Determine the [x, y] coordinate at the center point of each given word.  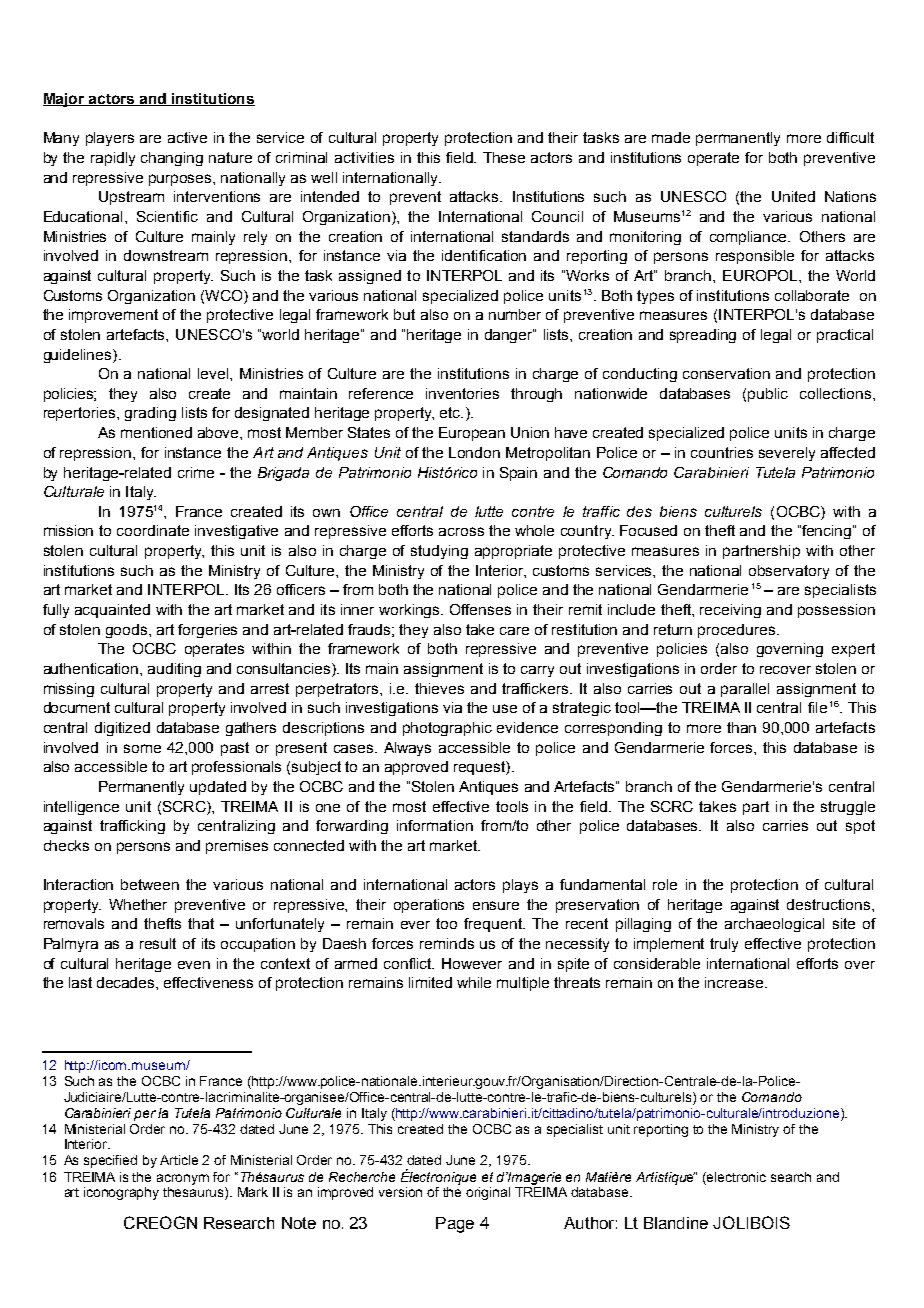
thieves [439, 688]
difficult [850, 137]
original [488, 1193]
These [504, 157]
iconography [121, 1193]
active [187, 137]
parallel [745, 690]
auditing [174, 670]
